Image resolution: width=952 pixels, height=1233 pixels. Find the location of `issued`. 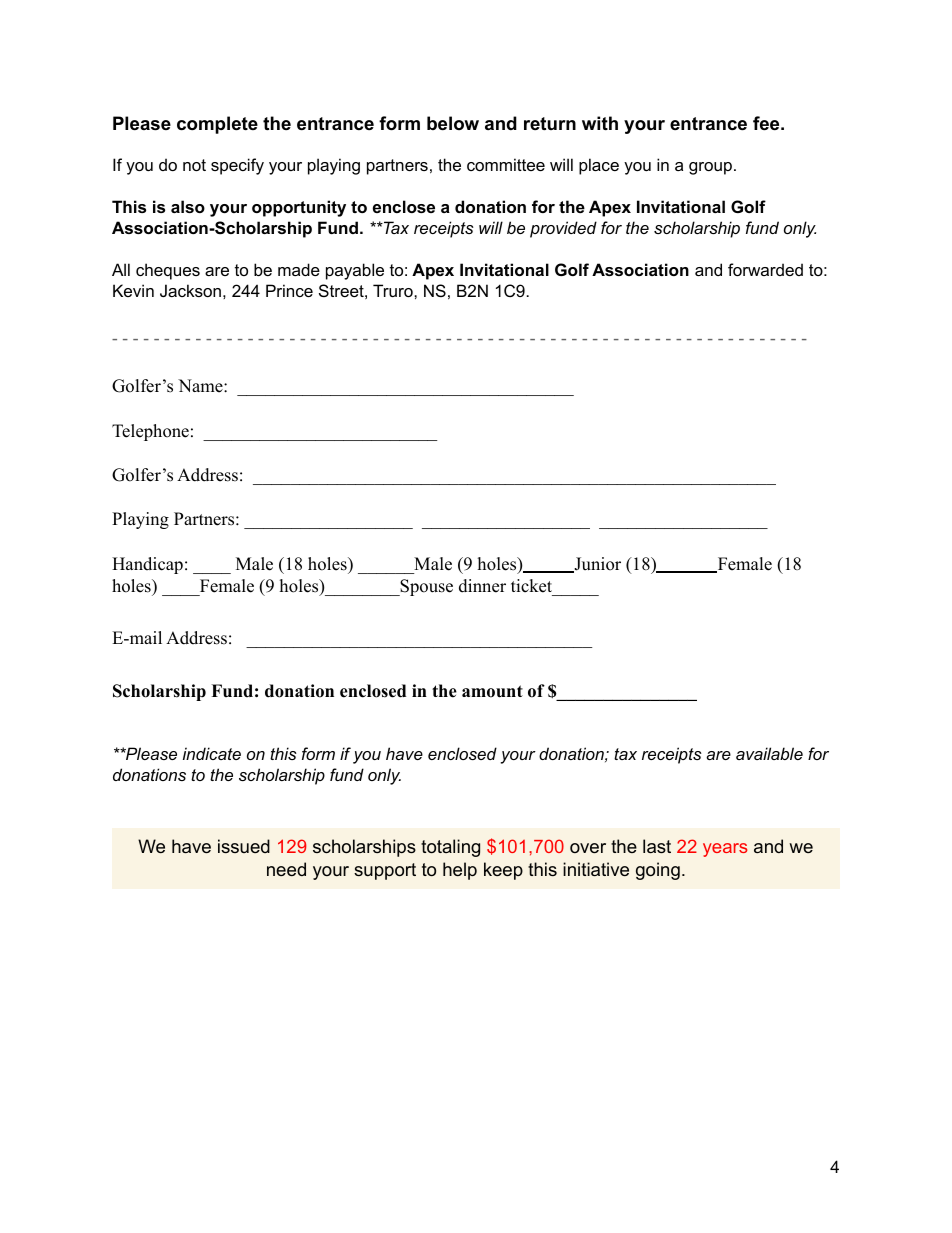

issued is located at coordinates (244, 846).
